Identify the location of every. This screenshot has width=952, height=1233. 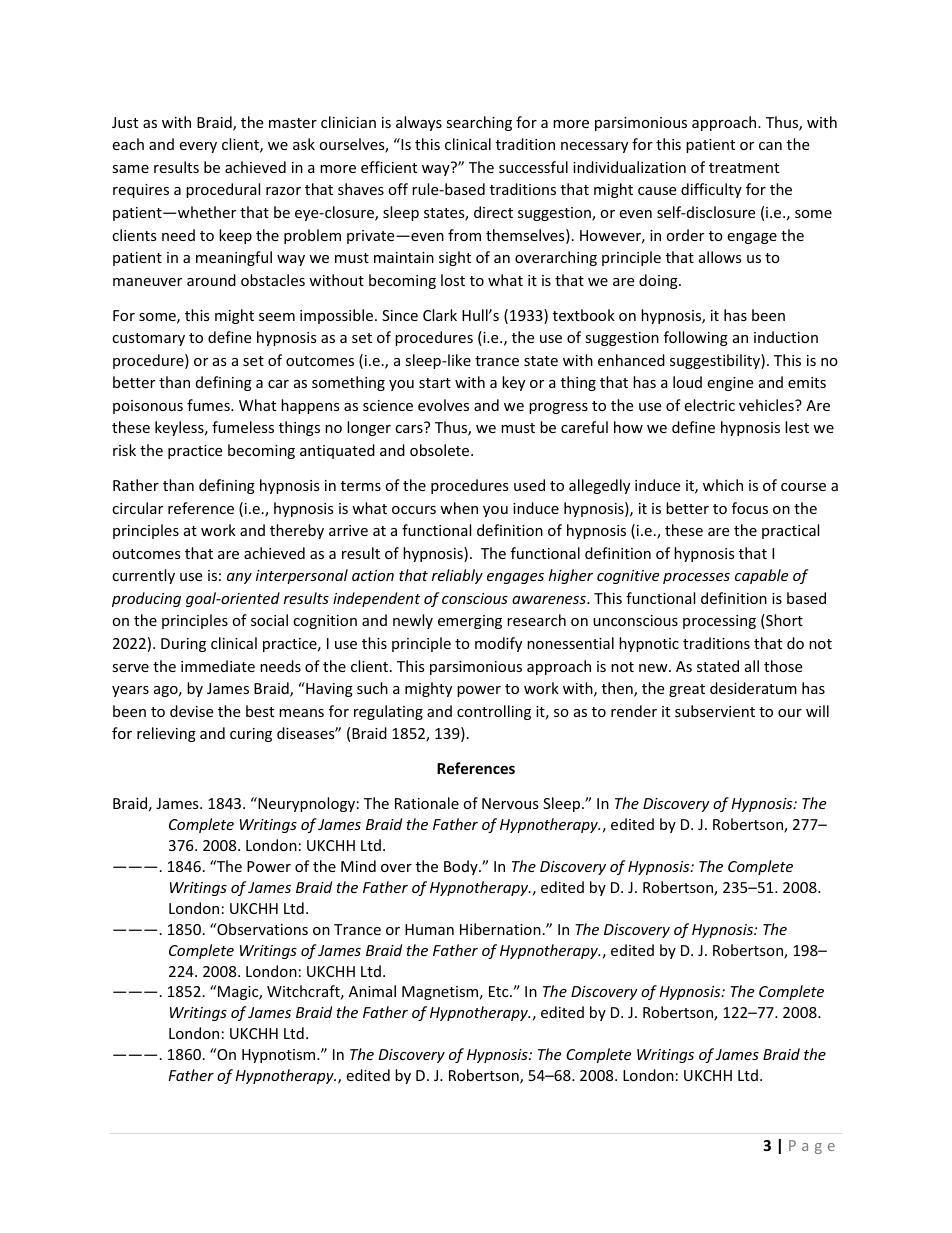
(198, 147).
